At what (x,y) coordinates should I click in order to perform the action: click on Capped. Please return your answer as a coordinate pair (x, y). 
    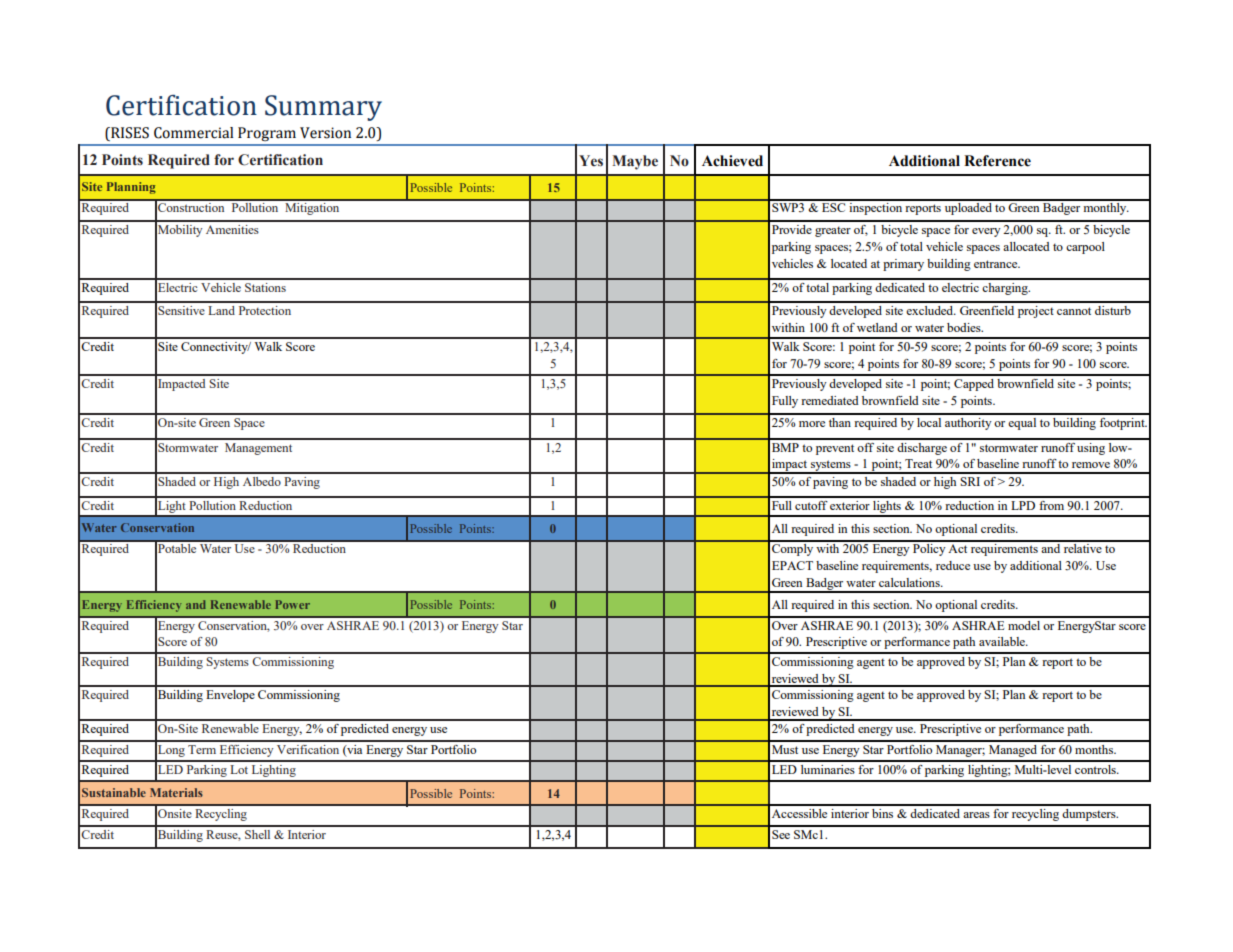
    Looking at the image, I should click on (974, 385).
